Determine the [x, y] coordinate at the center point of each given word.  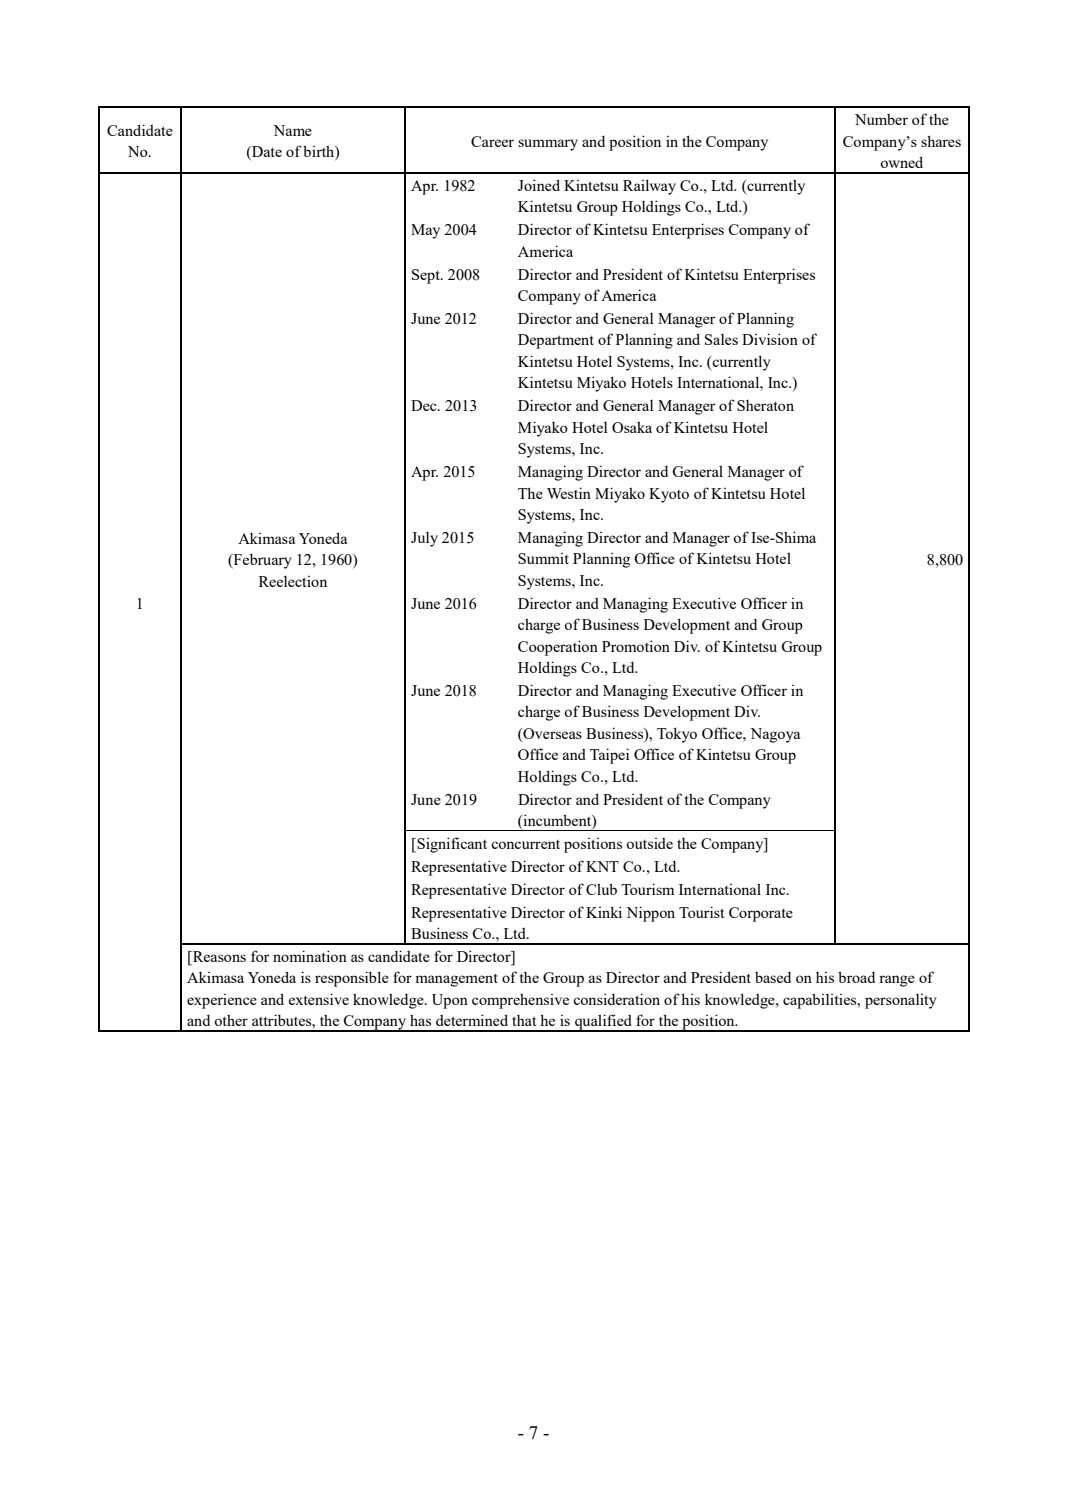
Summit [543, 558]
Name [292, 130]
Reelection [293, 581]
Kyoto [669, 495]
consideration [616, 999]
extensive [319, 999]
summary [548, 145]
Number [881, 119]
